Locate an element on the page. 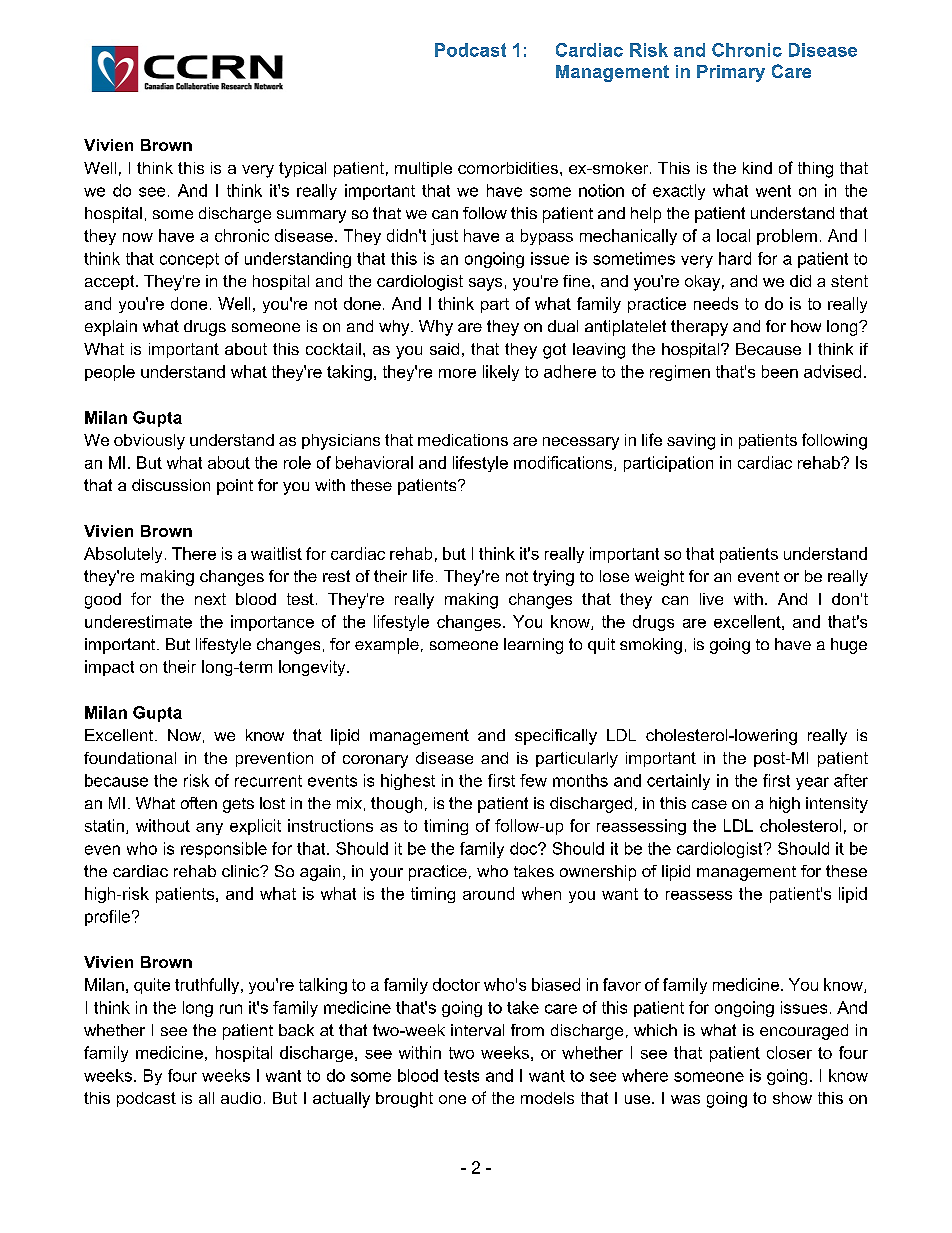  Primary is located at coordinates (731, 73).
